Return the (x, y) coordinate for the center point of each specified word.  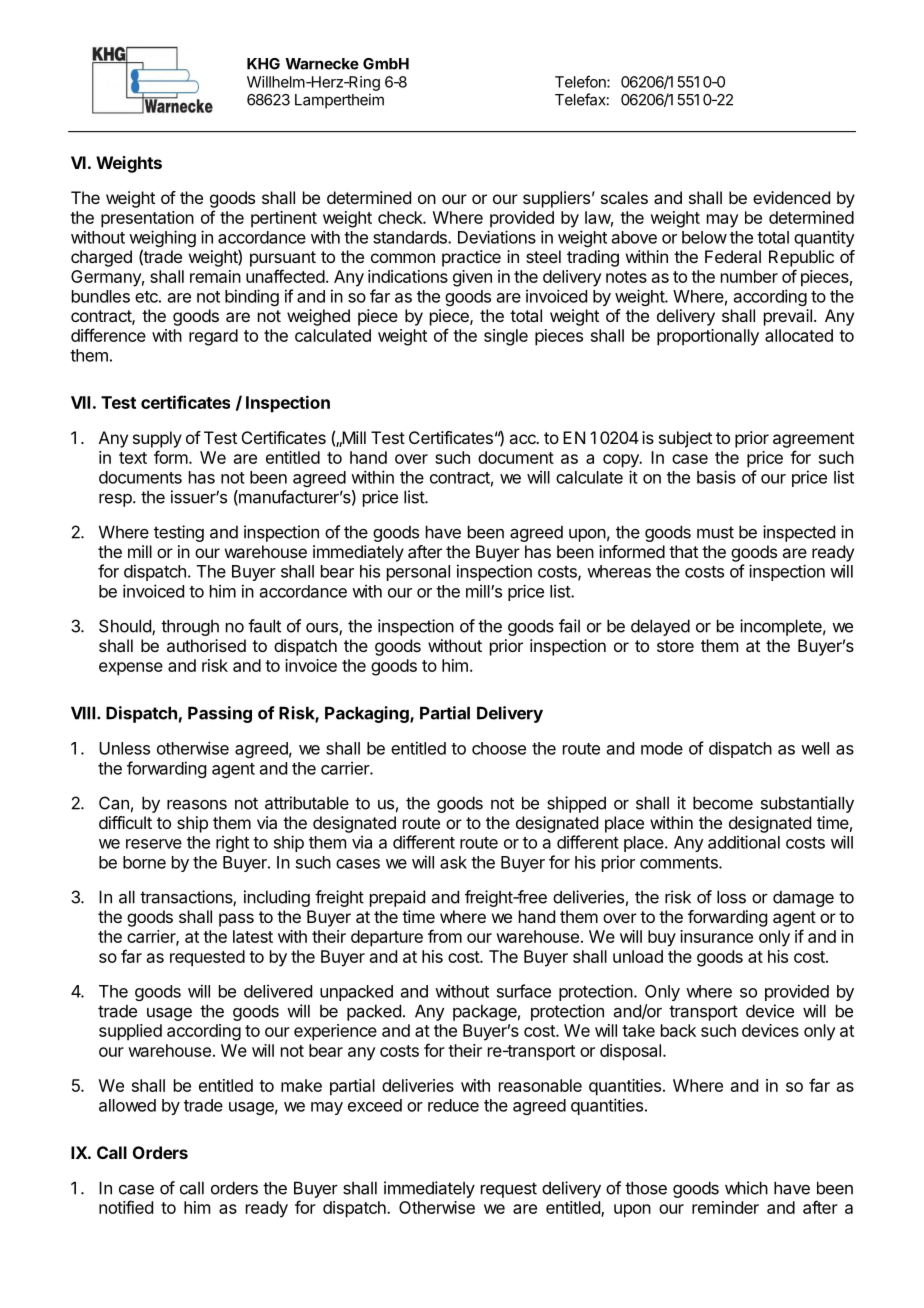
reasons (197, 805)
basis (716, 477)
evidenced (791, 197)
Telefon (581, 81)
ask (453, 862)
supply (157, 439)
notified (126, 1207)
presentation (147, 219)
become (723, 803)
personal (418, 573)
